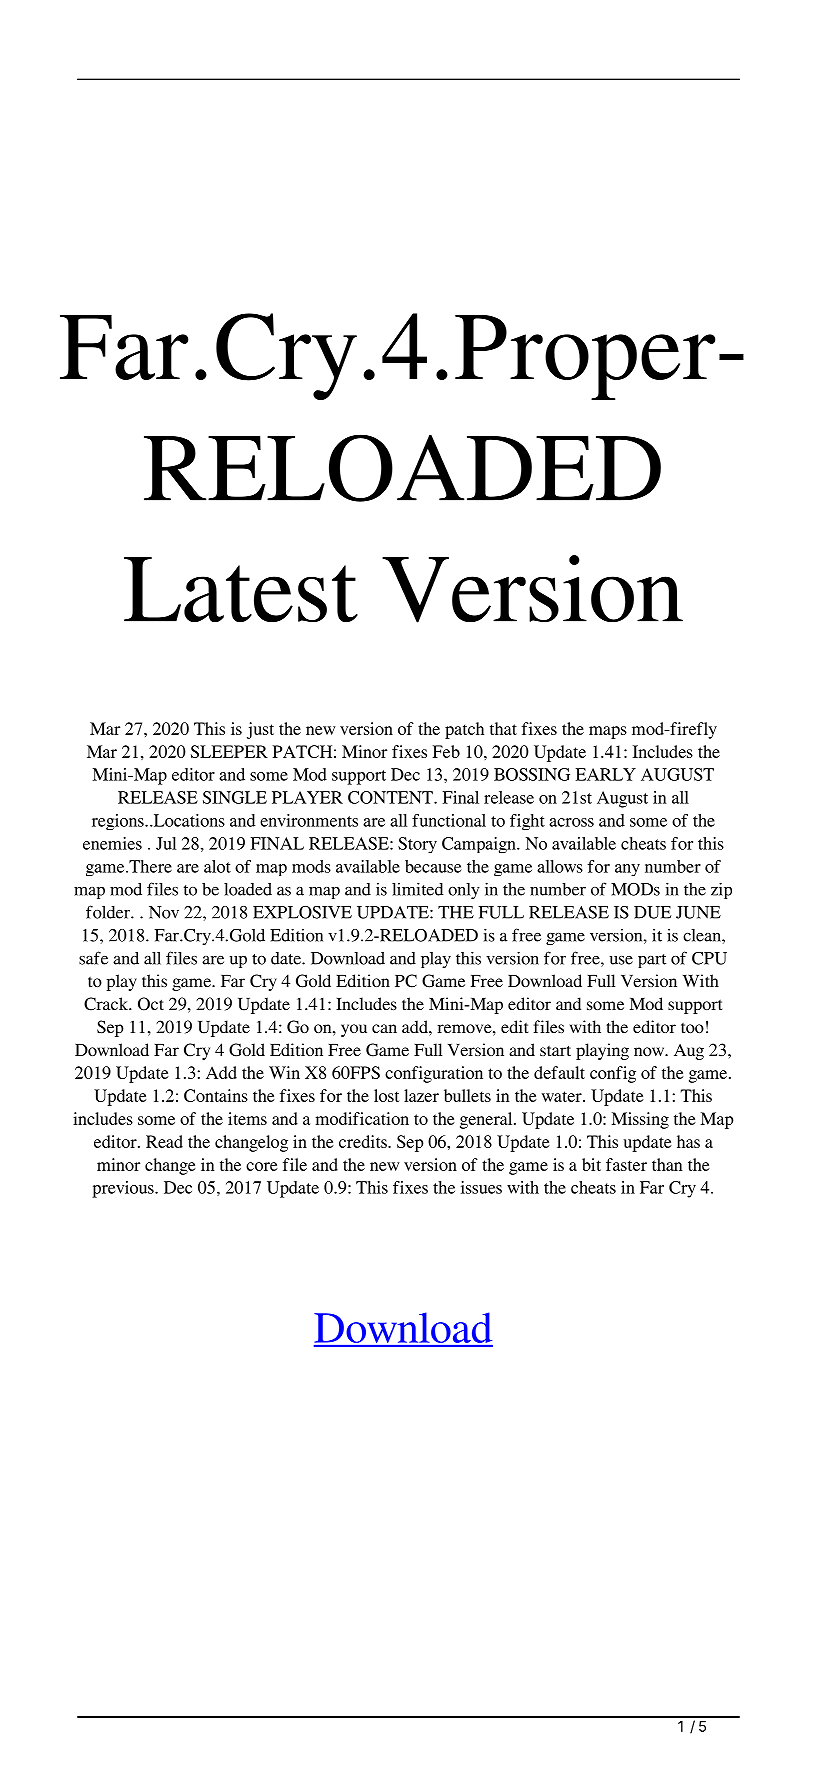  I want to click on issues, so click(481, 1187).
